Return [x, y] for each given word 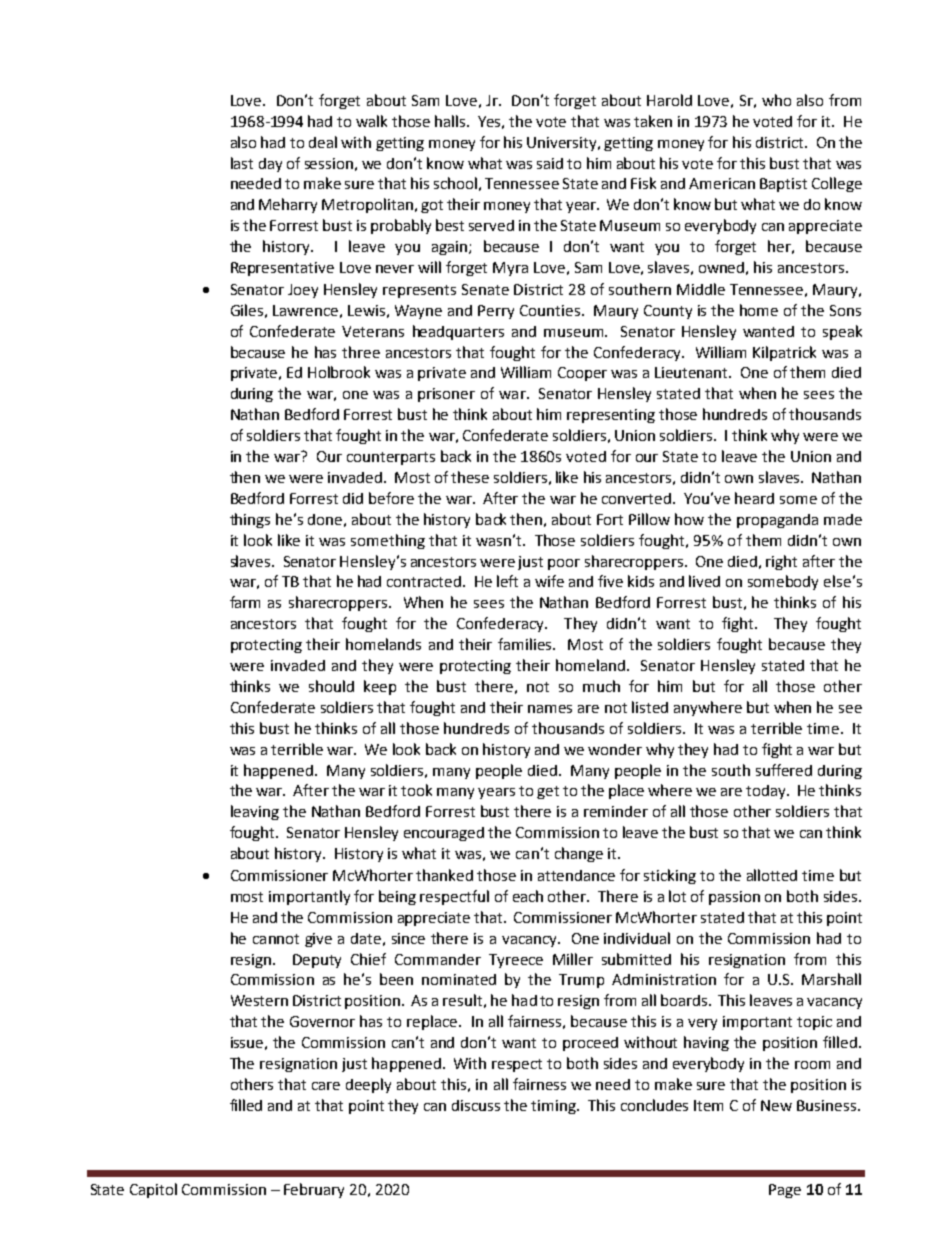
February [314, 1190]
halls [451, 121]
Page [785, 1191]
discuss [476, 1105]
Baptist [783, 185]
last [242, 163]
